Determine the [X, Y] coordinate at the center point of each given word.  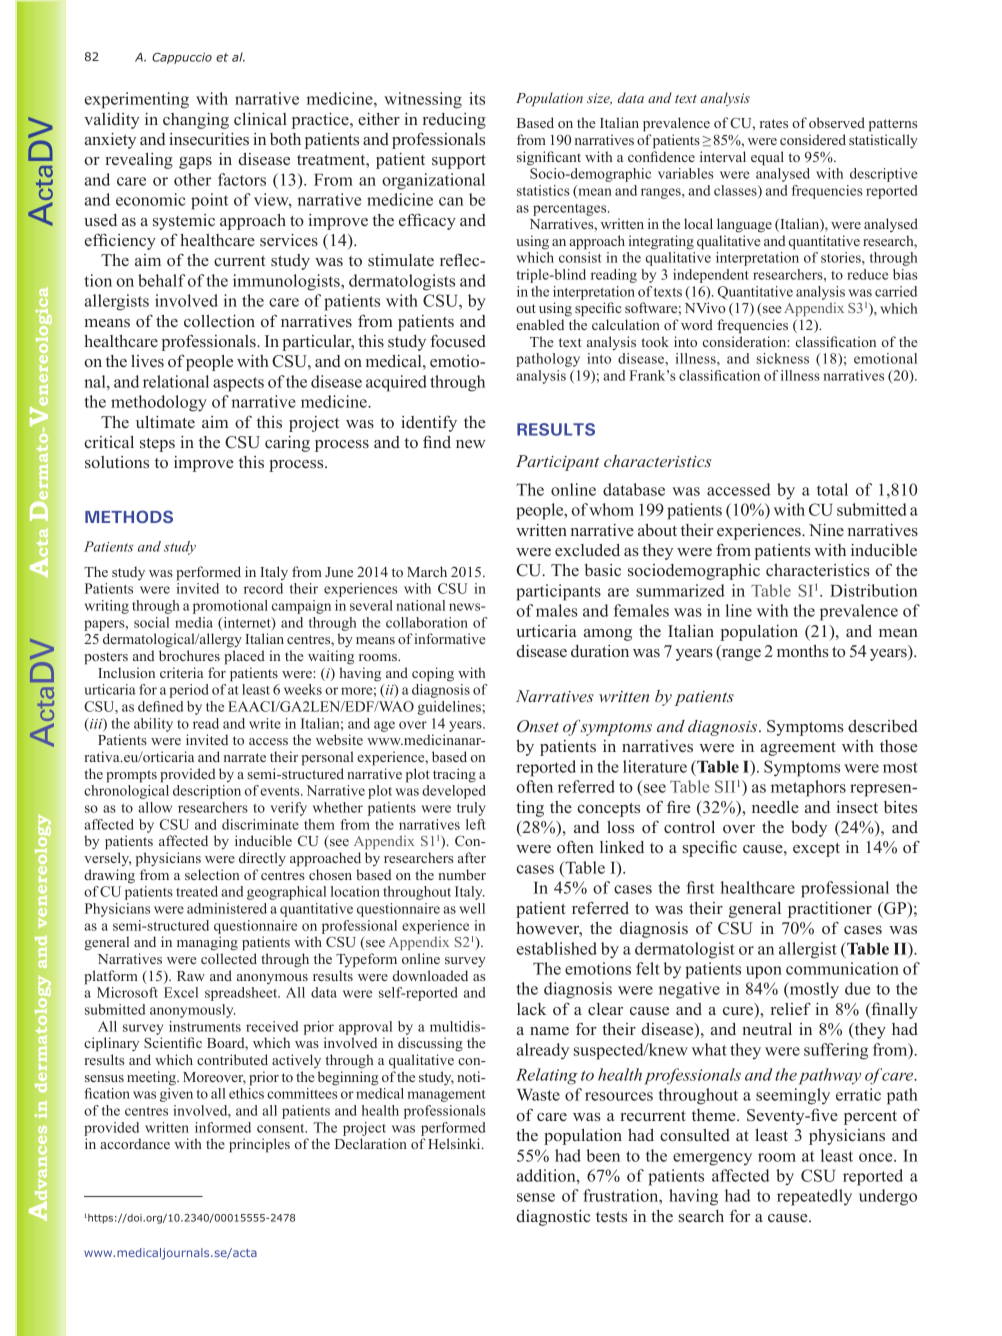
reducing [454, 121]
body [809, 829]
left [476, 824]
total [832, 489]
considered [813, 139]
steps [157, 445]
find [437, 441]
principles [259, 1145]
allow [155, 807]
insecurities [209, 139]
